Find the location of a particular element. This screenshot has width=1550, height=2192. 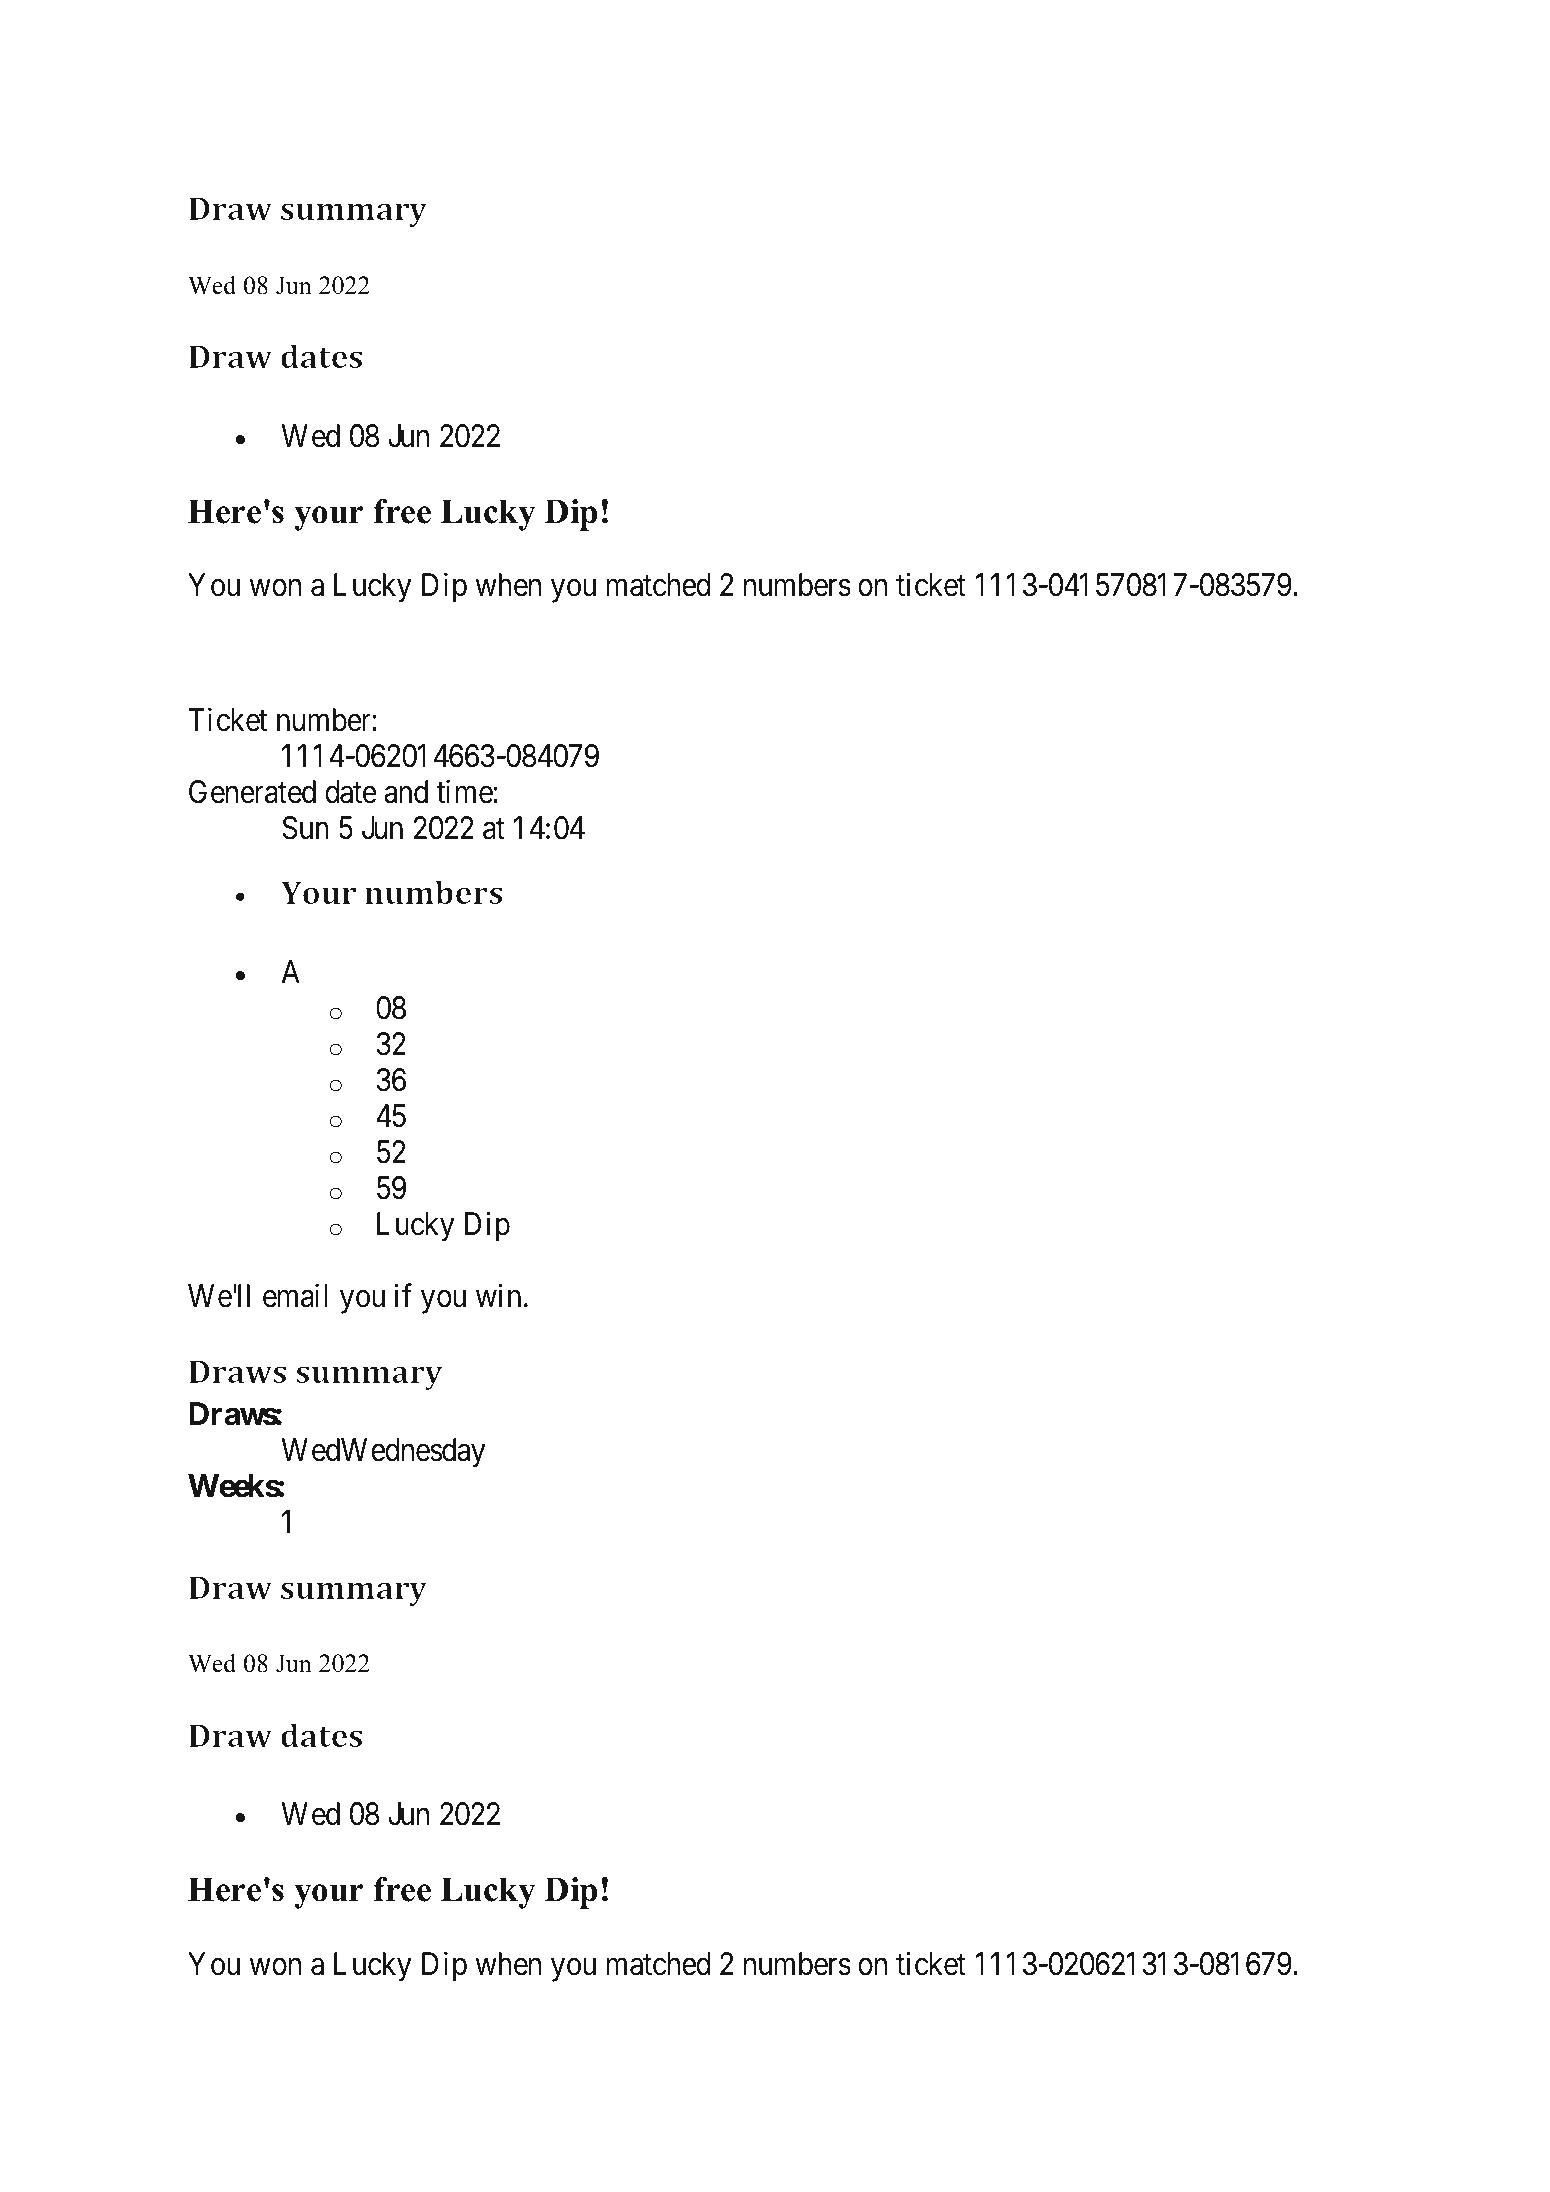

time is located at coordinates (465, 791).
